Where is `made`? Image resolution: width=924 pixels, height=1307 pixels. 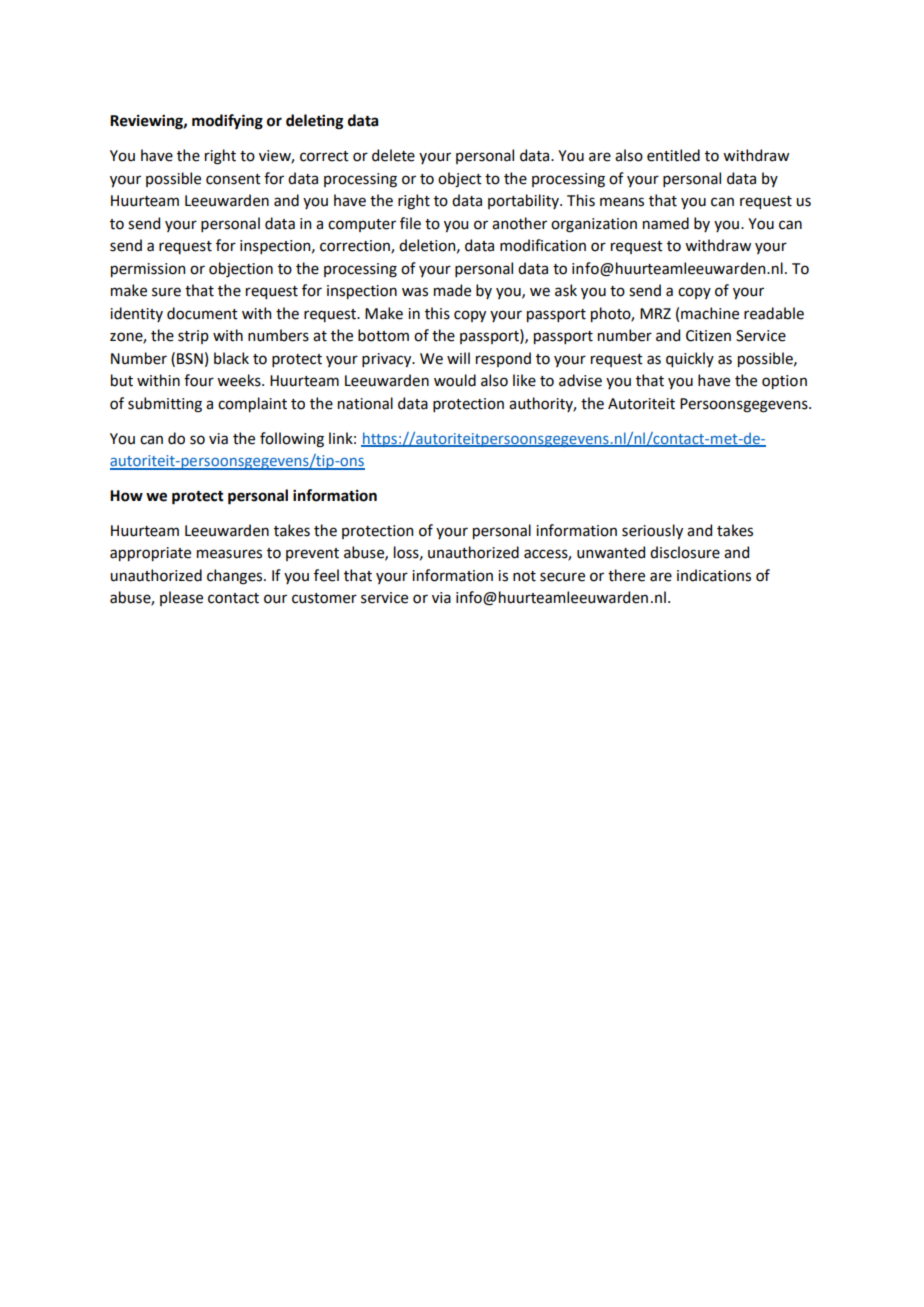 made is located at coordinates (452, 290).
